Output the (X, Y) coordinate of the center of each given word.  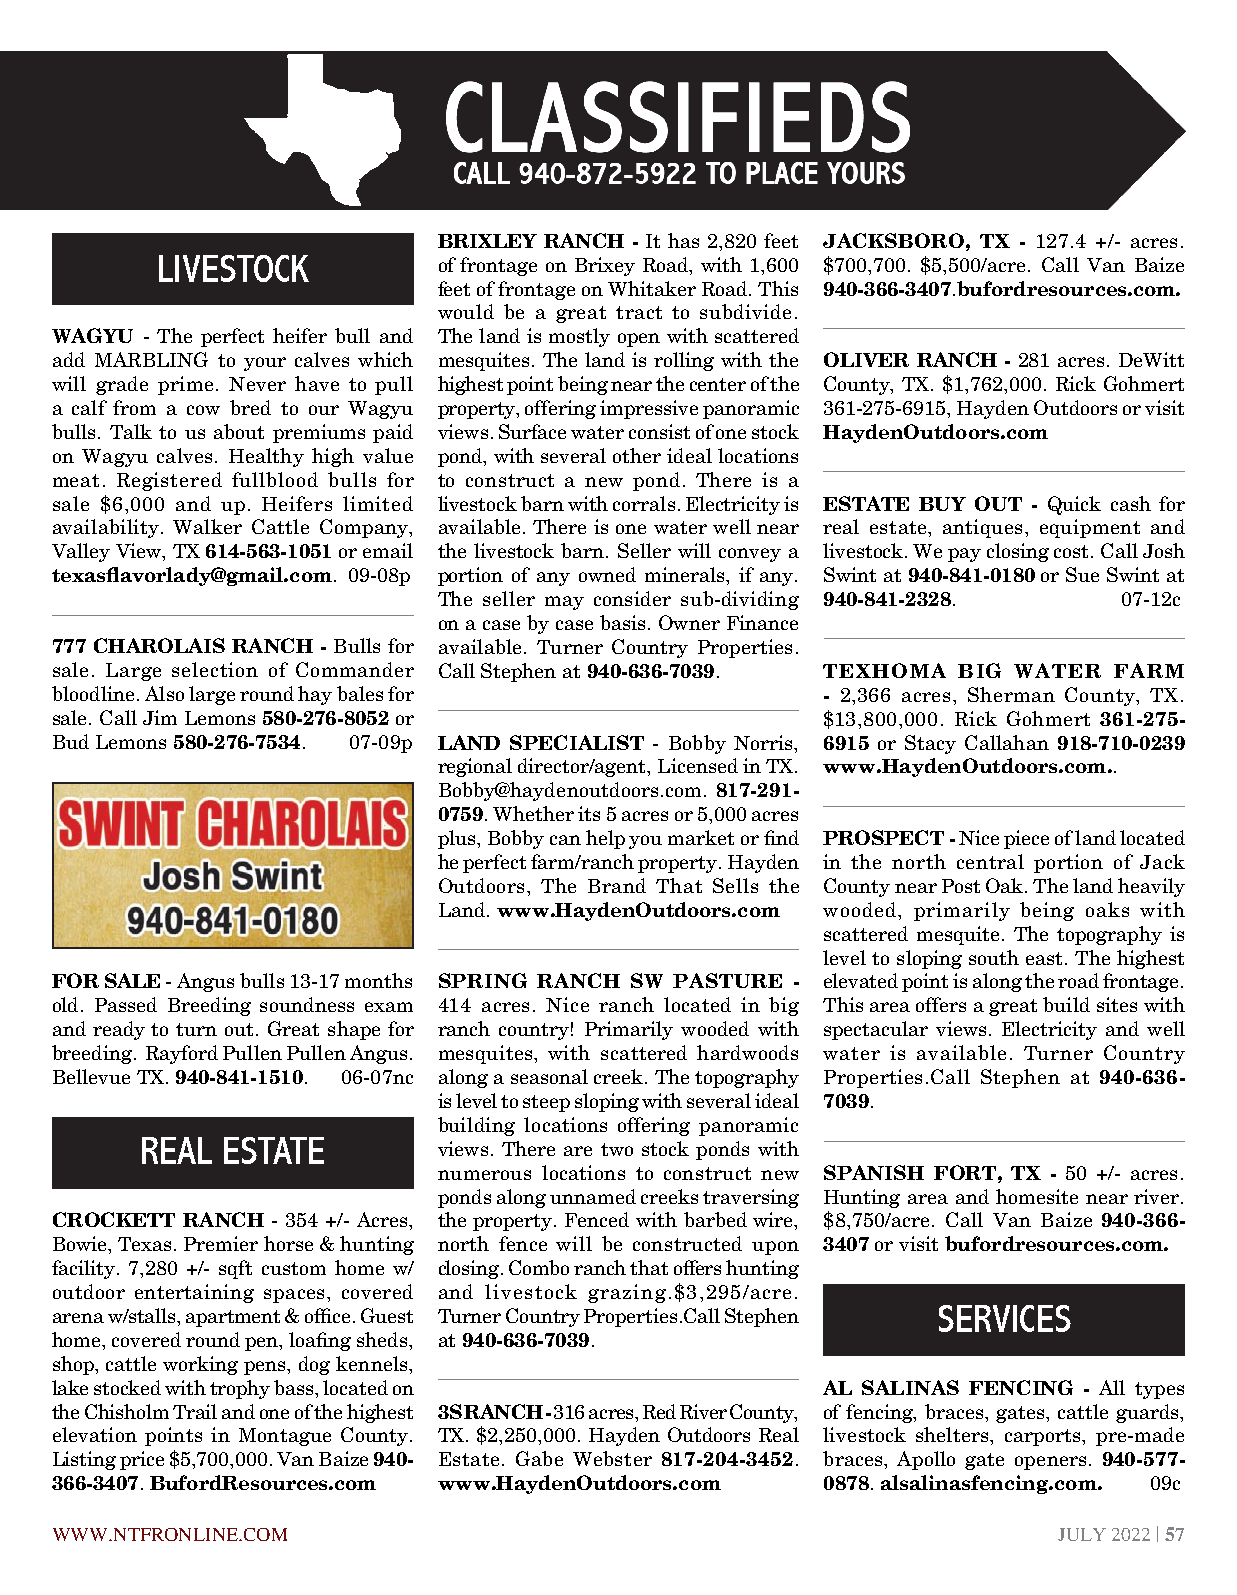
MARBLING (151, 359)
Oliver (866, 359)
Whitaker (652, 288)
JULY (1082, 1534)
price (142, 1460)
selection (215, 669)
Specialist (577, 742)
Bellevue (91, 1076)
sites (1117, 1004)
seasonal (549, 1076)
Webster (612, 1458)
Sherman (1011, 694)
